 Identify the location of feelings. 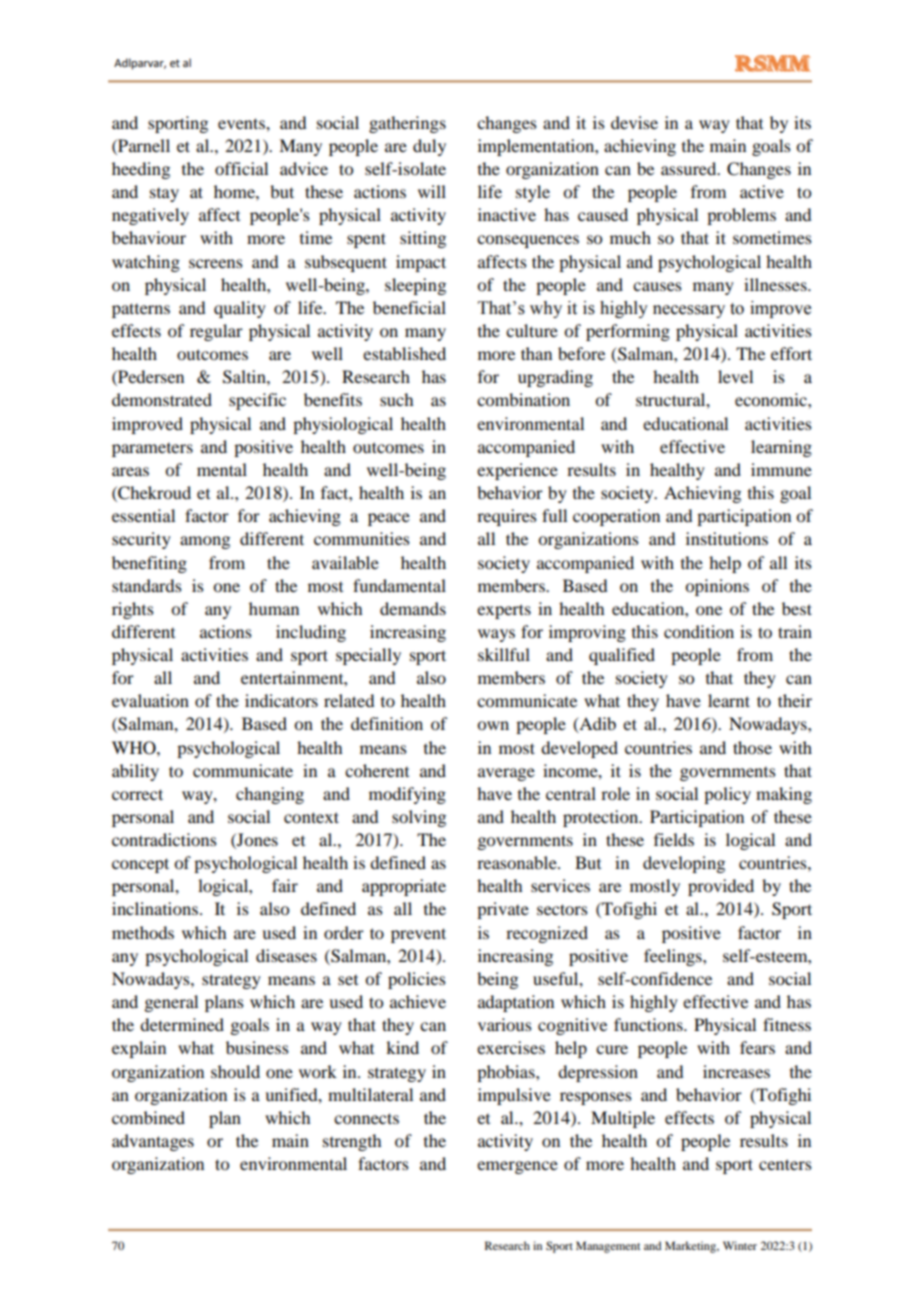
(674, 957).
